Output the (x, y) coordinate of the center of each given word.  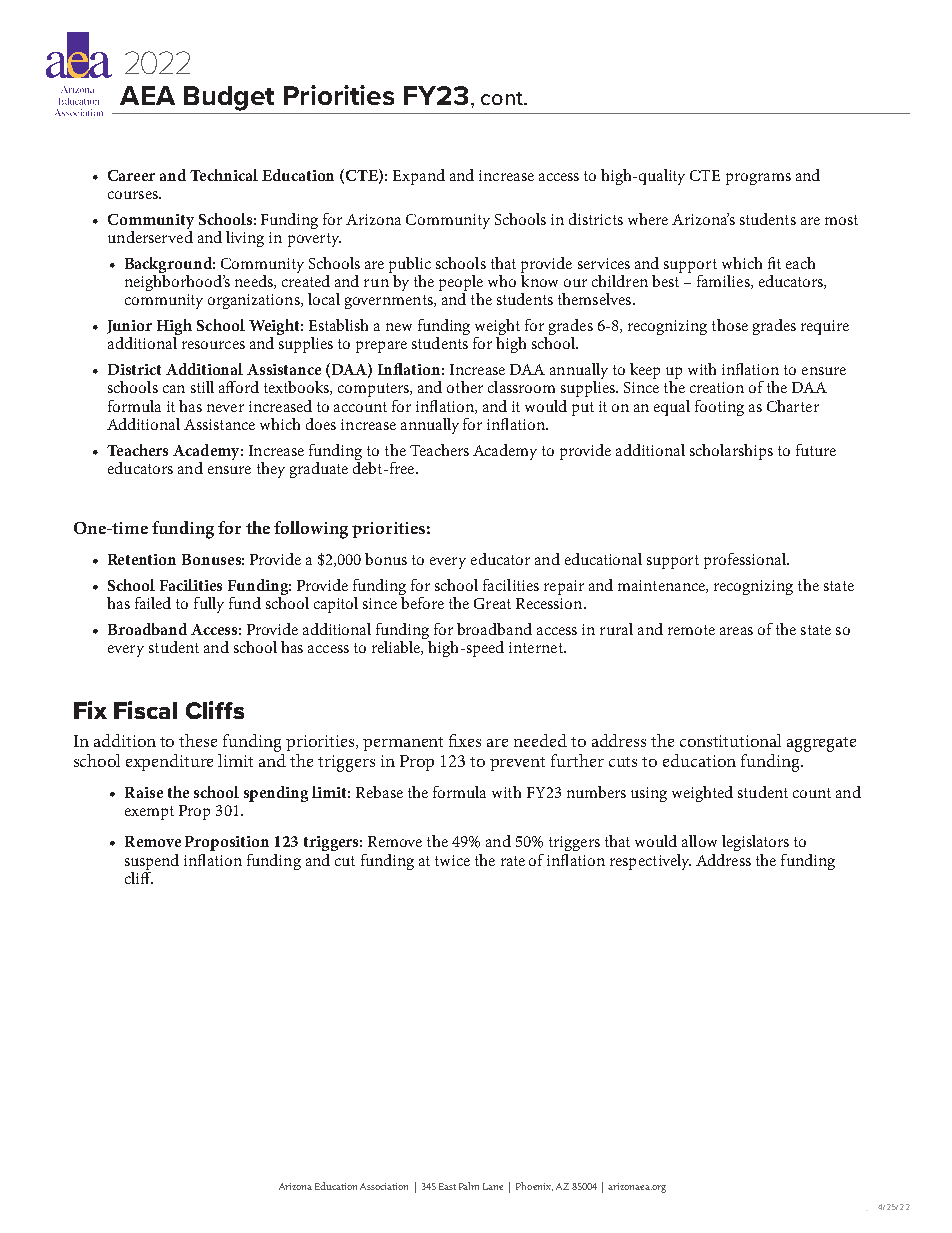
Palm (469, 1186)
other (465, 387)
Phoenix (534, 1186)
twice (452, 860)
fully (209, 605)
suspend (152, 862)
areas (736, 631)
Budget (229, 98)
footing (719, 408)
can (174, 389)
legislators (755, 843)
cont (503, 98)
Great (492, 603)
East (447, 1186)
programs (758, 179)
